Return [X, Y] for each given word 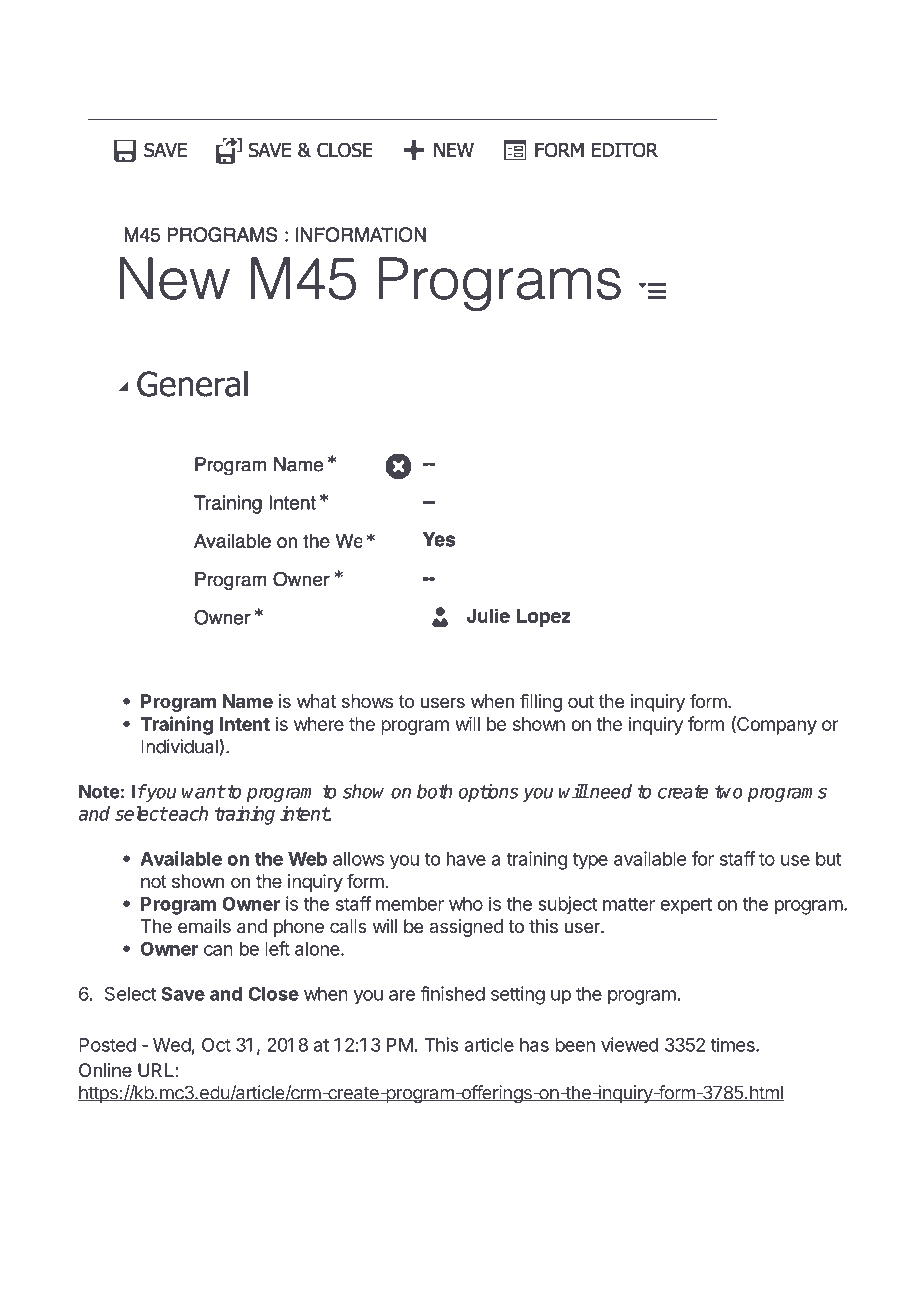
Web [307, 859]
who [466, 904]
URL [156, 1070]
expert [686, 906]
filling [541, 703]
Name [248, 701]
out [581, 701]
